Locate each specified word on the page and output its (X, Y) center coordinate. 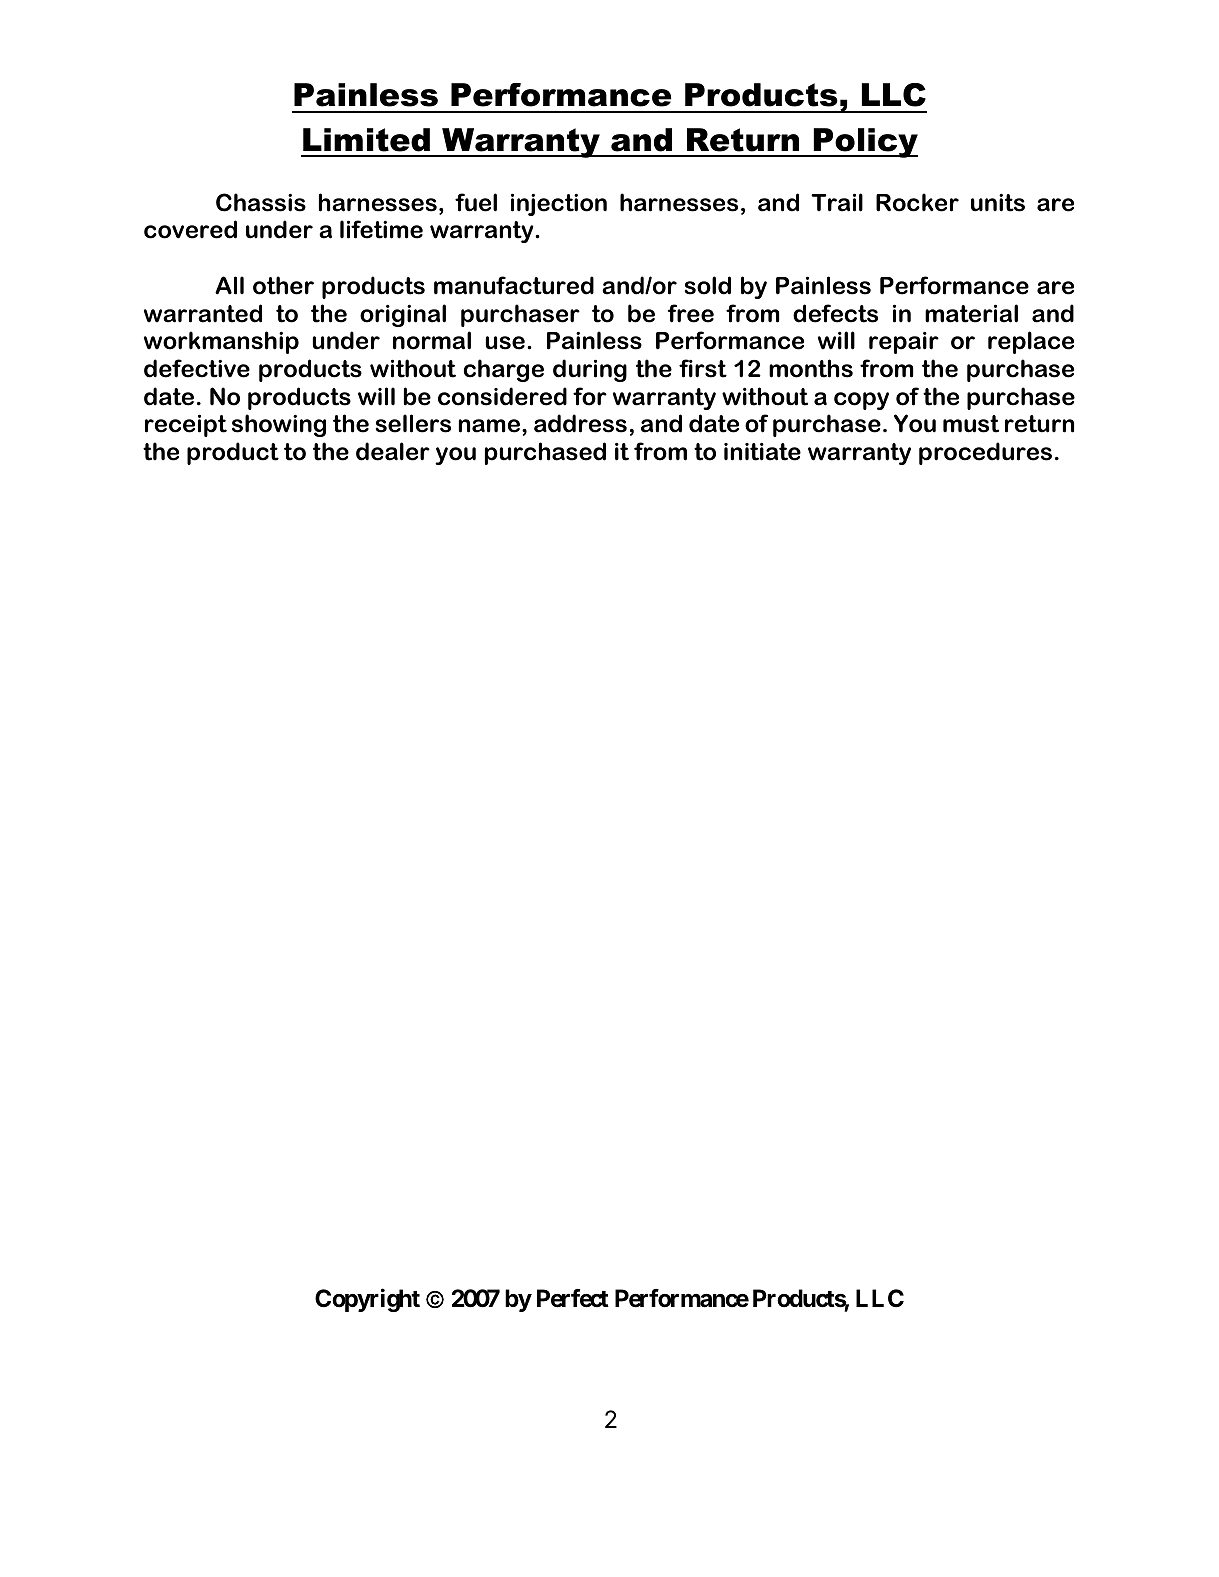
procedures (985, 453)
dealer (393, 451)
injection (559, 204)
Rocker (917, 202)
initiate (762, 452)
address (580, 423)
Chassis (261, 202)
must (971, 424)
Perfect (573, 1298)
